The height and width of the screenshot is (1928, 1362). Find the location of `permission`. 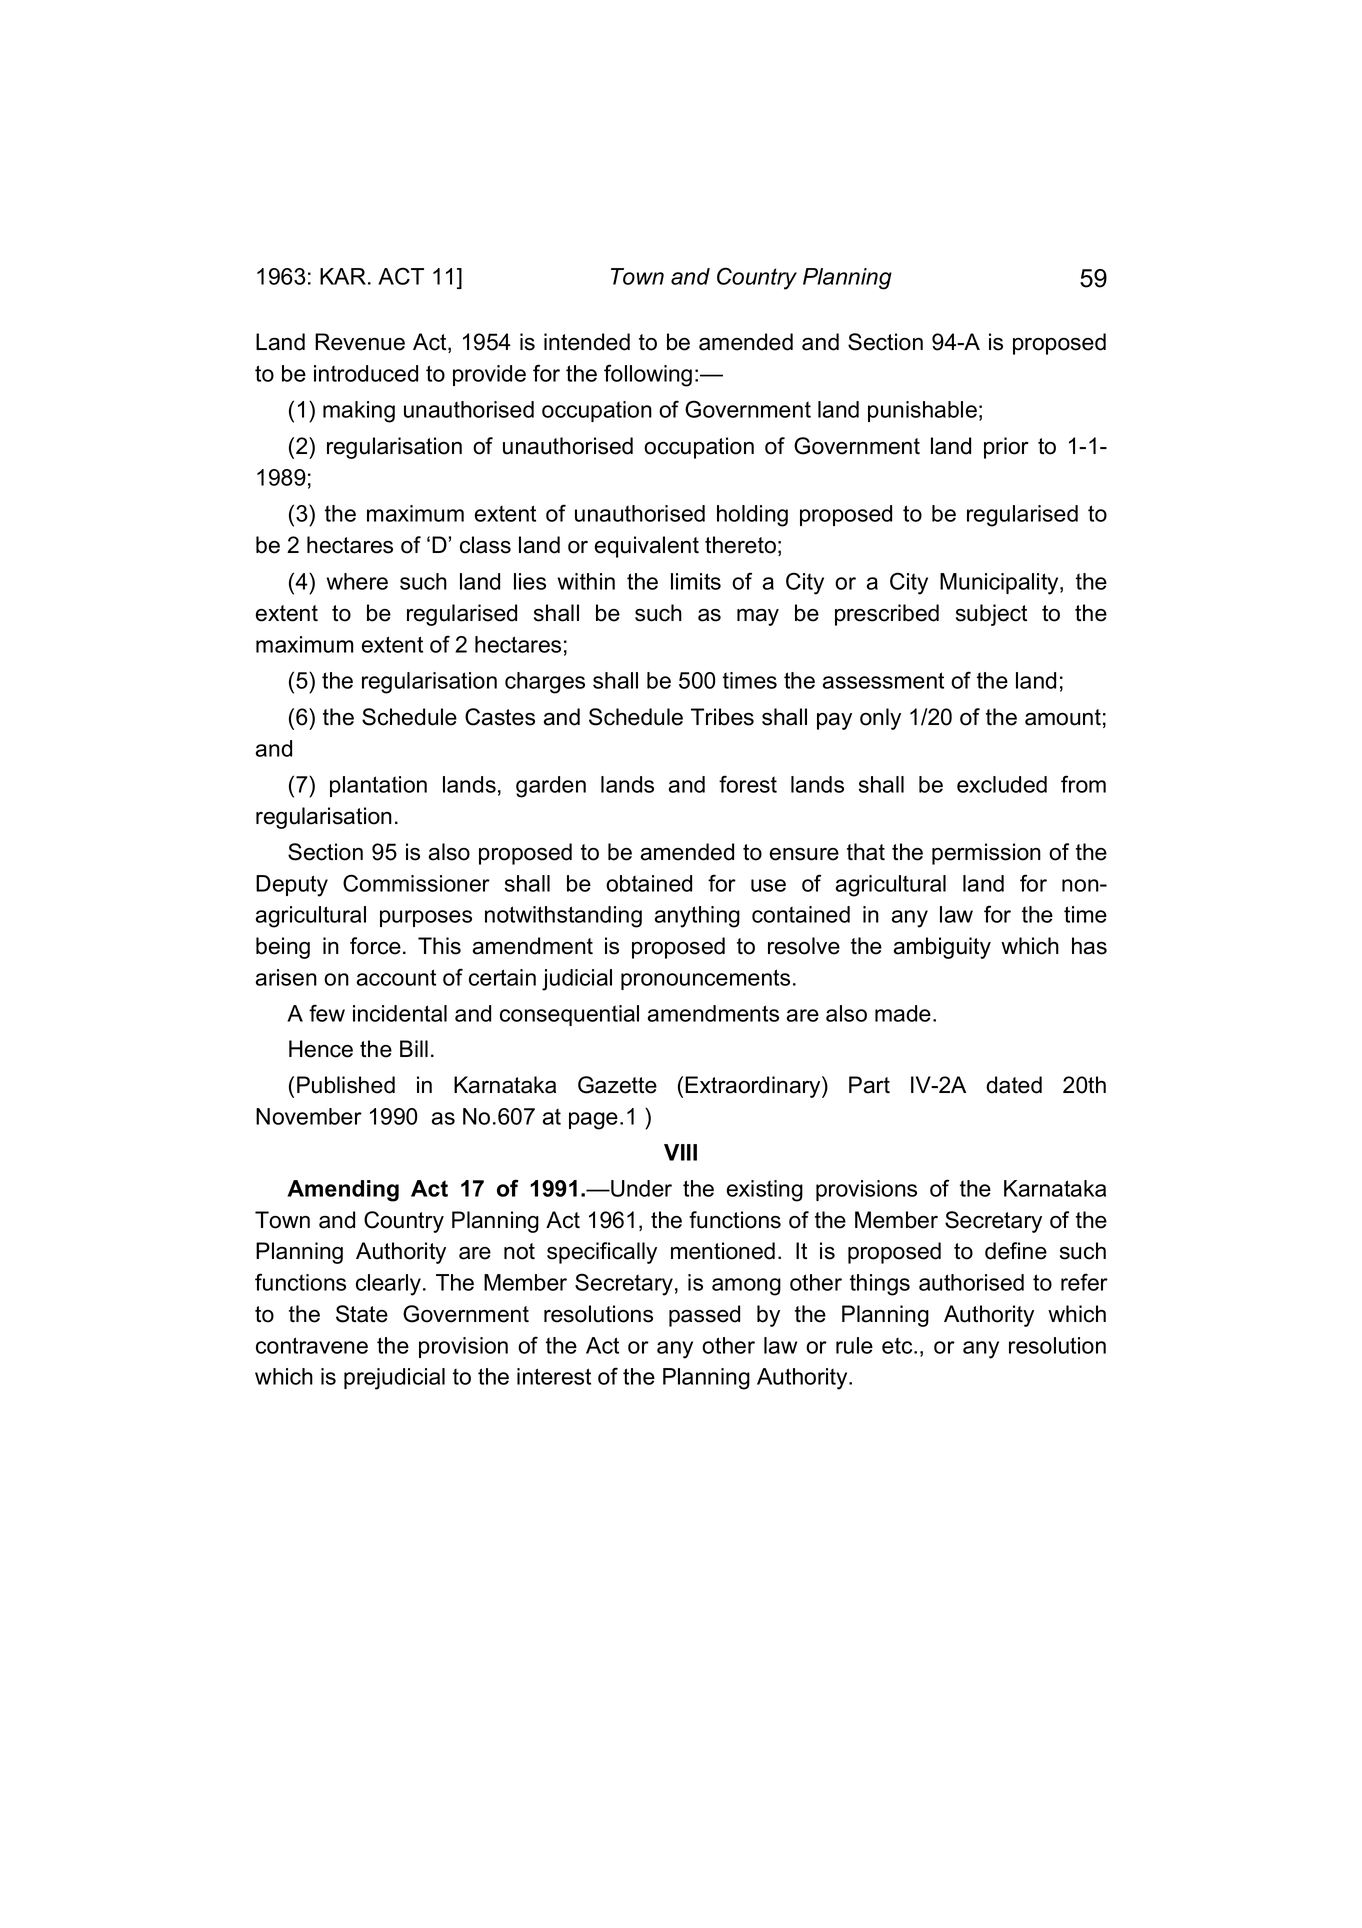

permission is located at coordinates (986, 854).
